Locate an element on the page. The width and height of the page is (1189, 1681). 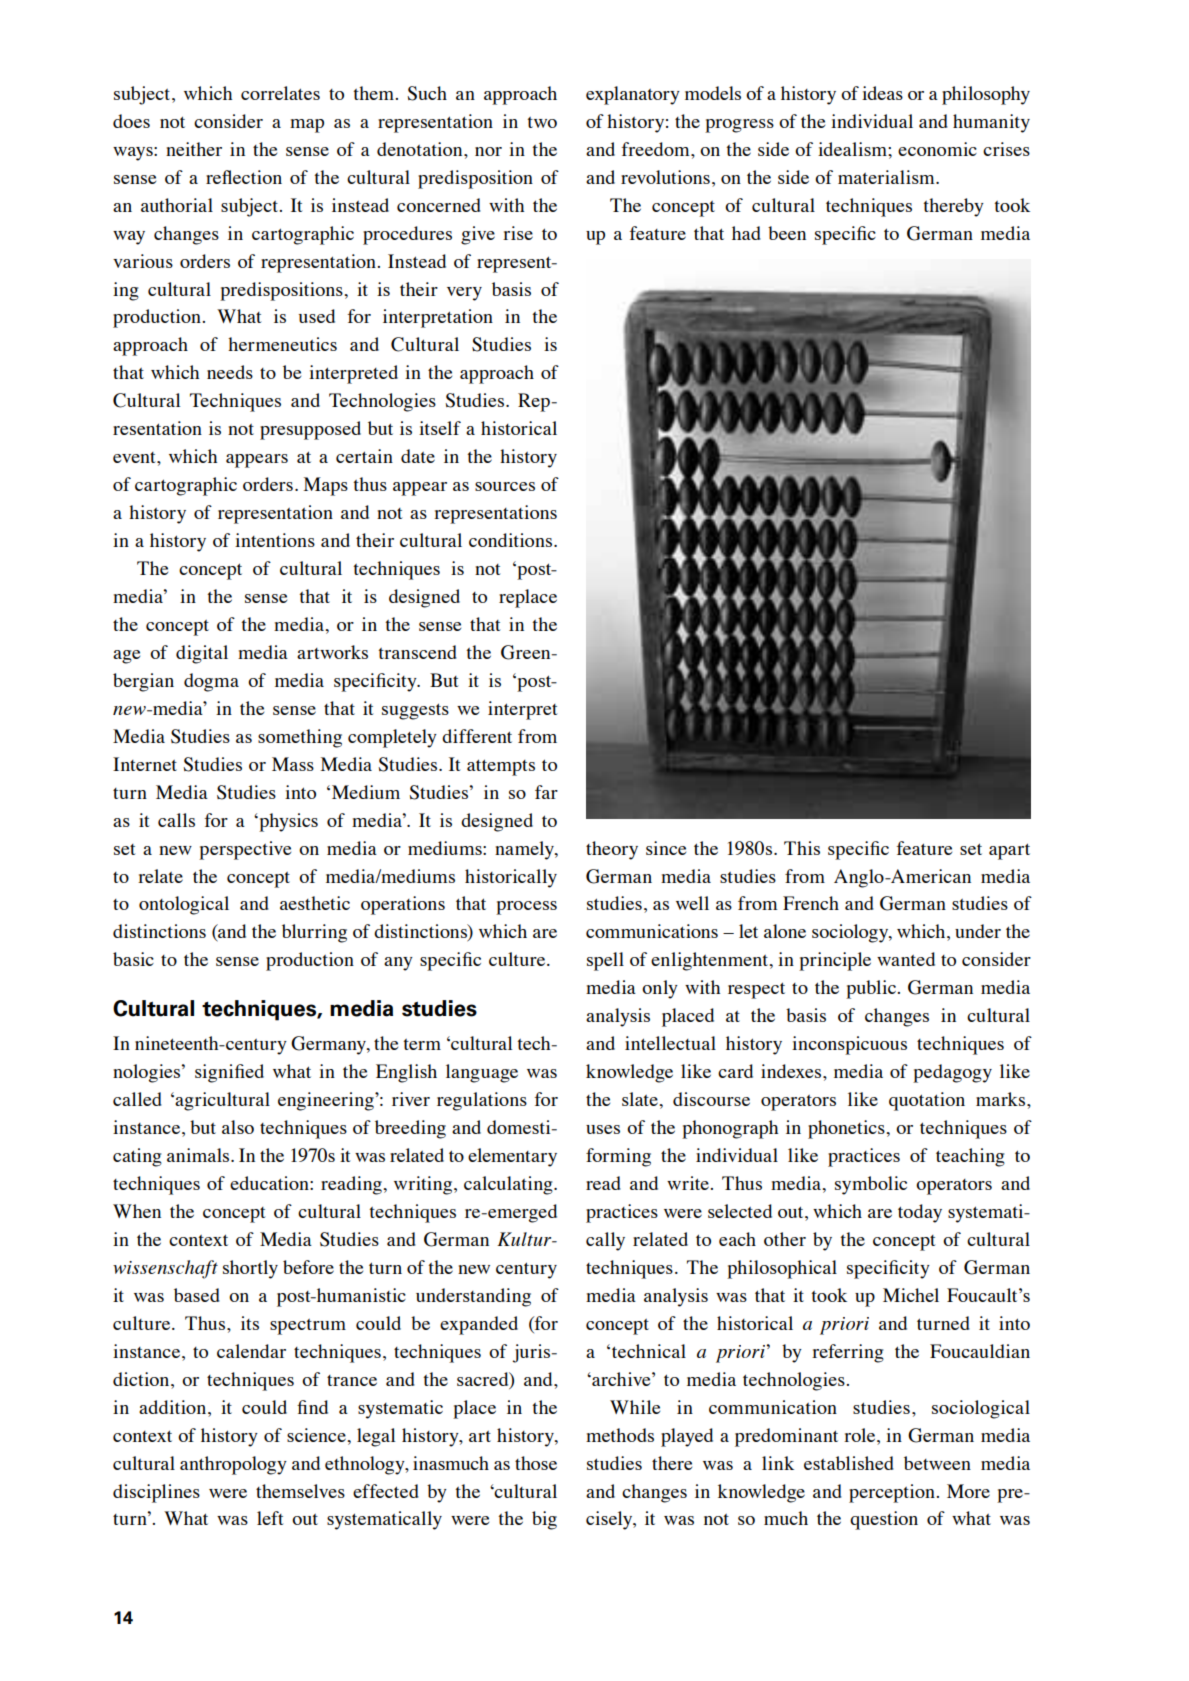
physics is located at coordinates (287, 822).
